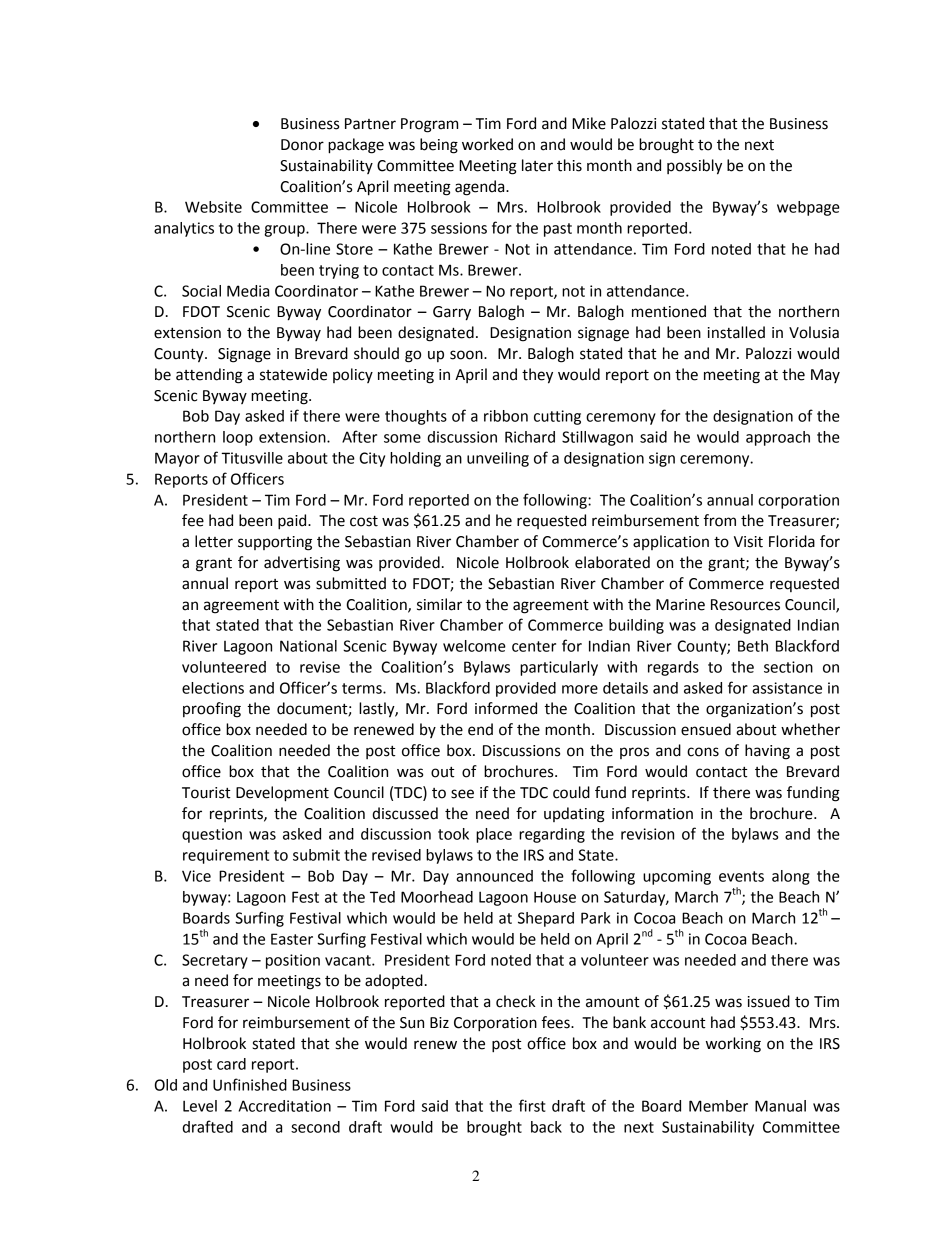 The height and width of the page is (1233, 952). What do you see at coordinates (532, 1105) in the page?
I see `first` at bounding box center [532, 1105].
